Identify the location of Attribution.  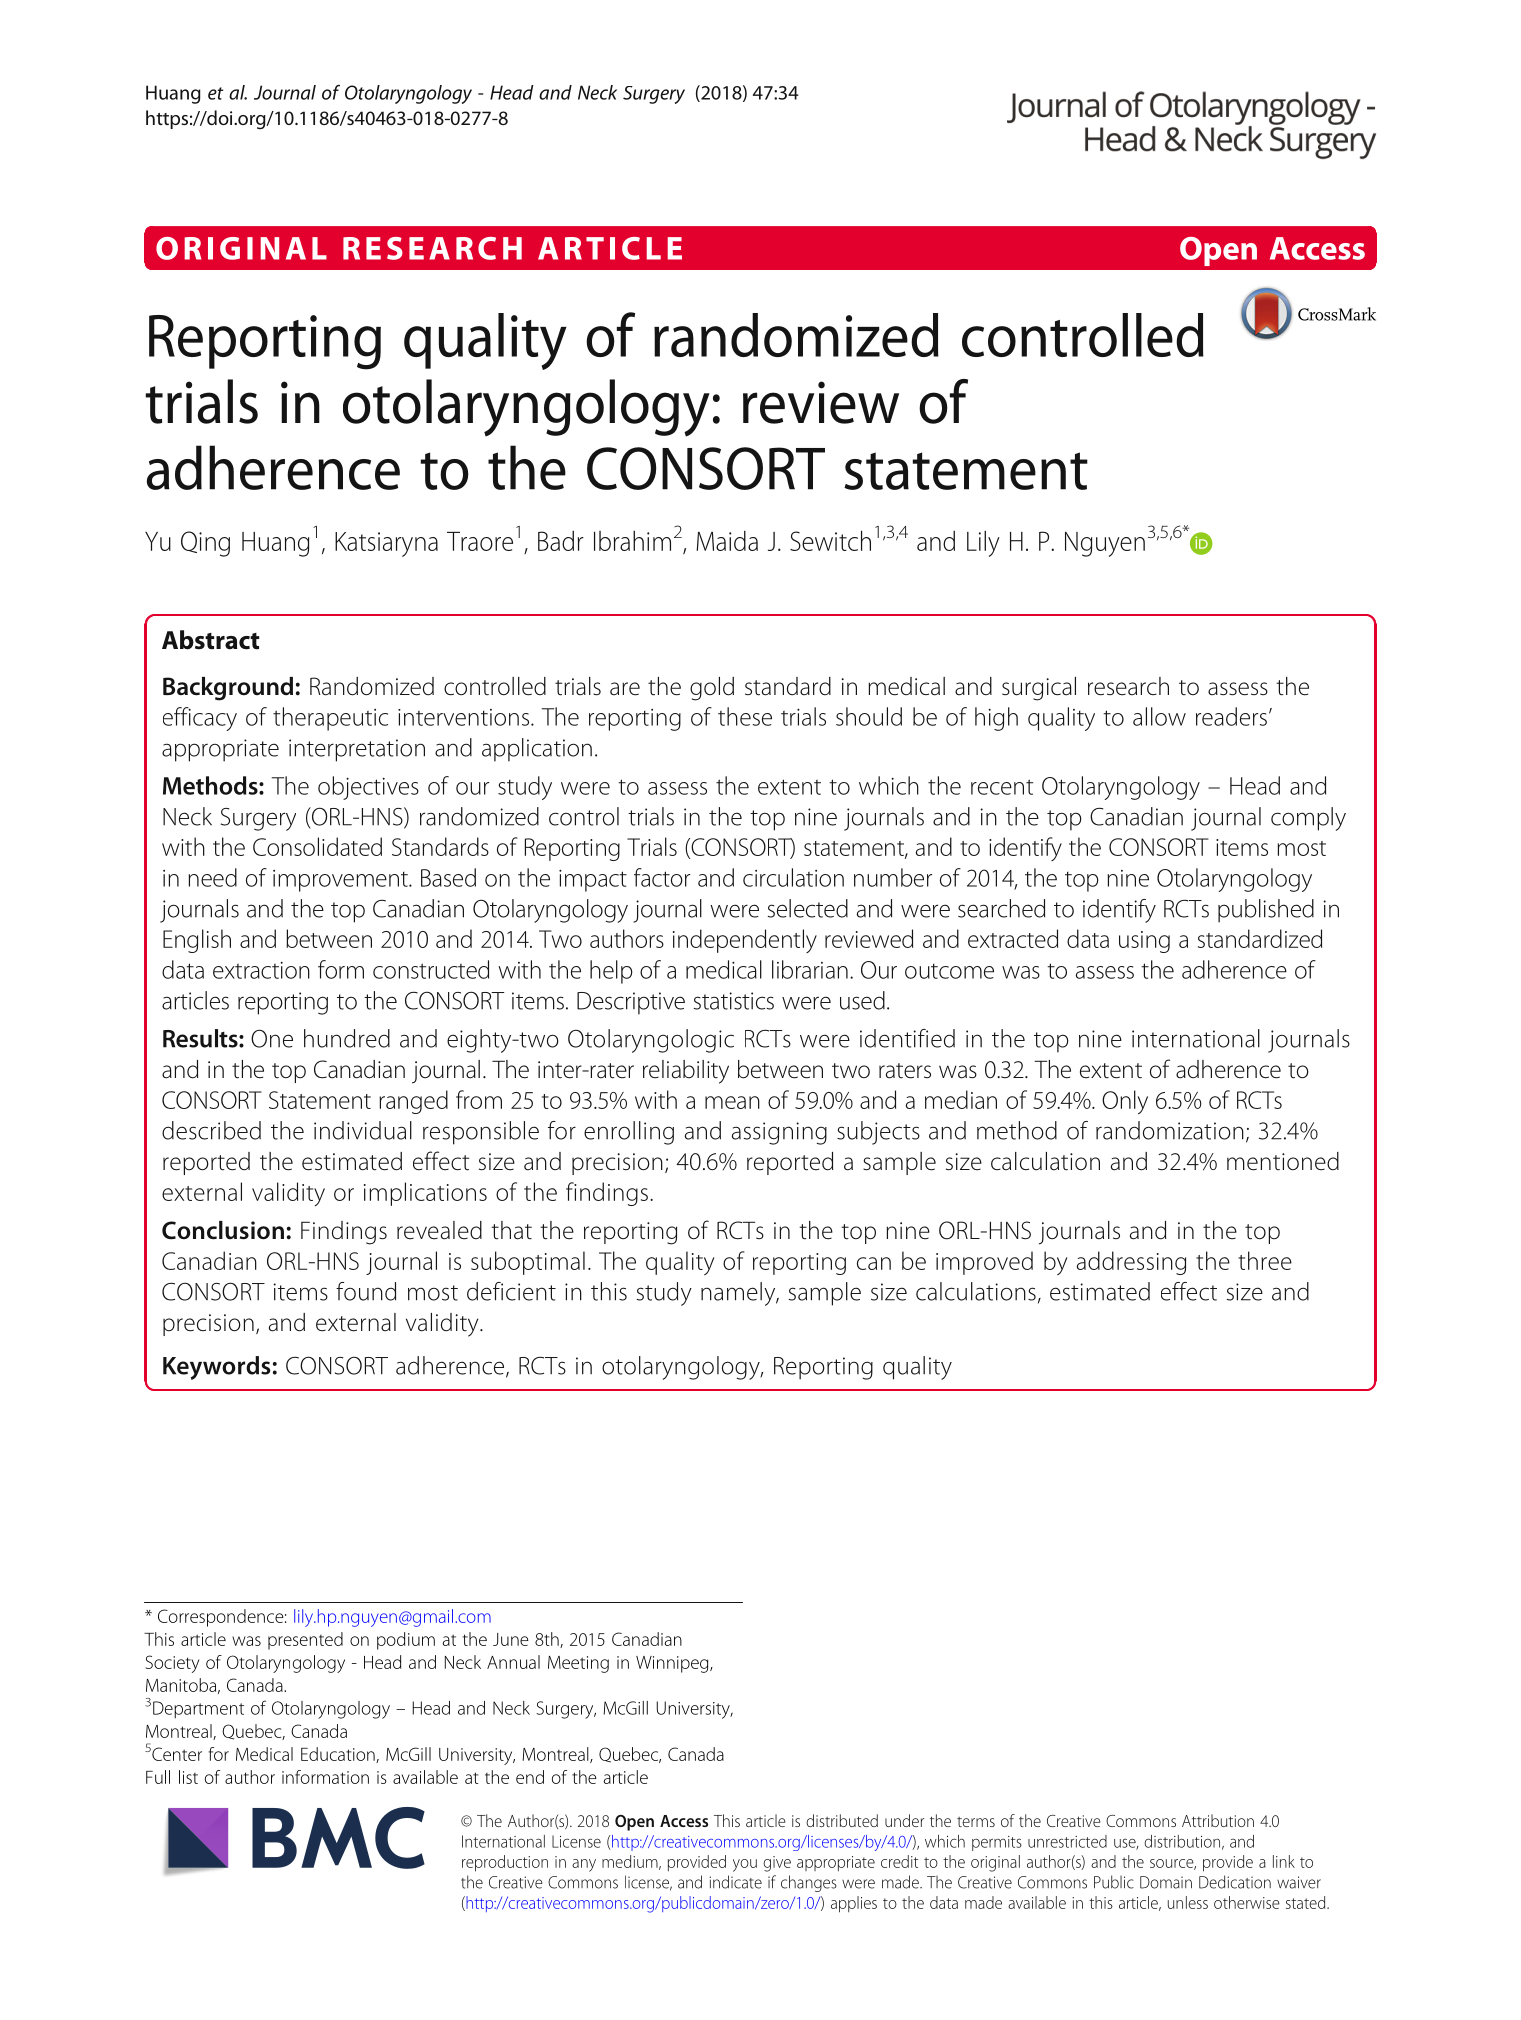
(1218, 1820).
